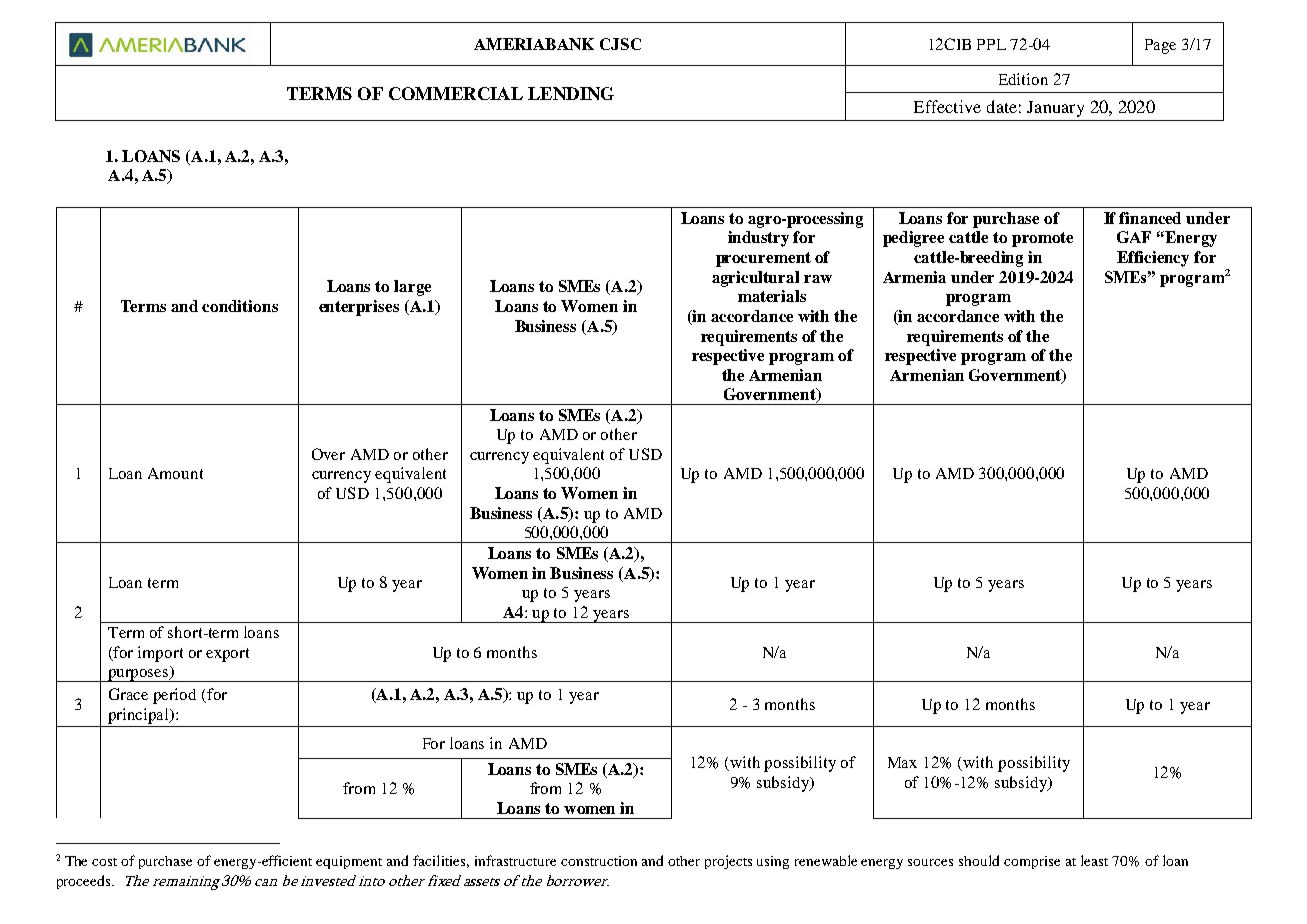 The height and width of the document is (924, 1307). What do you see at coordinates (456, 93) in the document?
I see `COMMERCIAL` at bounding box center [456, 93].
